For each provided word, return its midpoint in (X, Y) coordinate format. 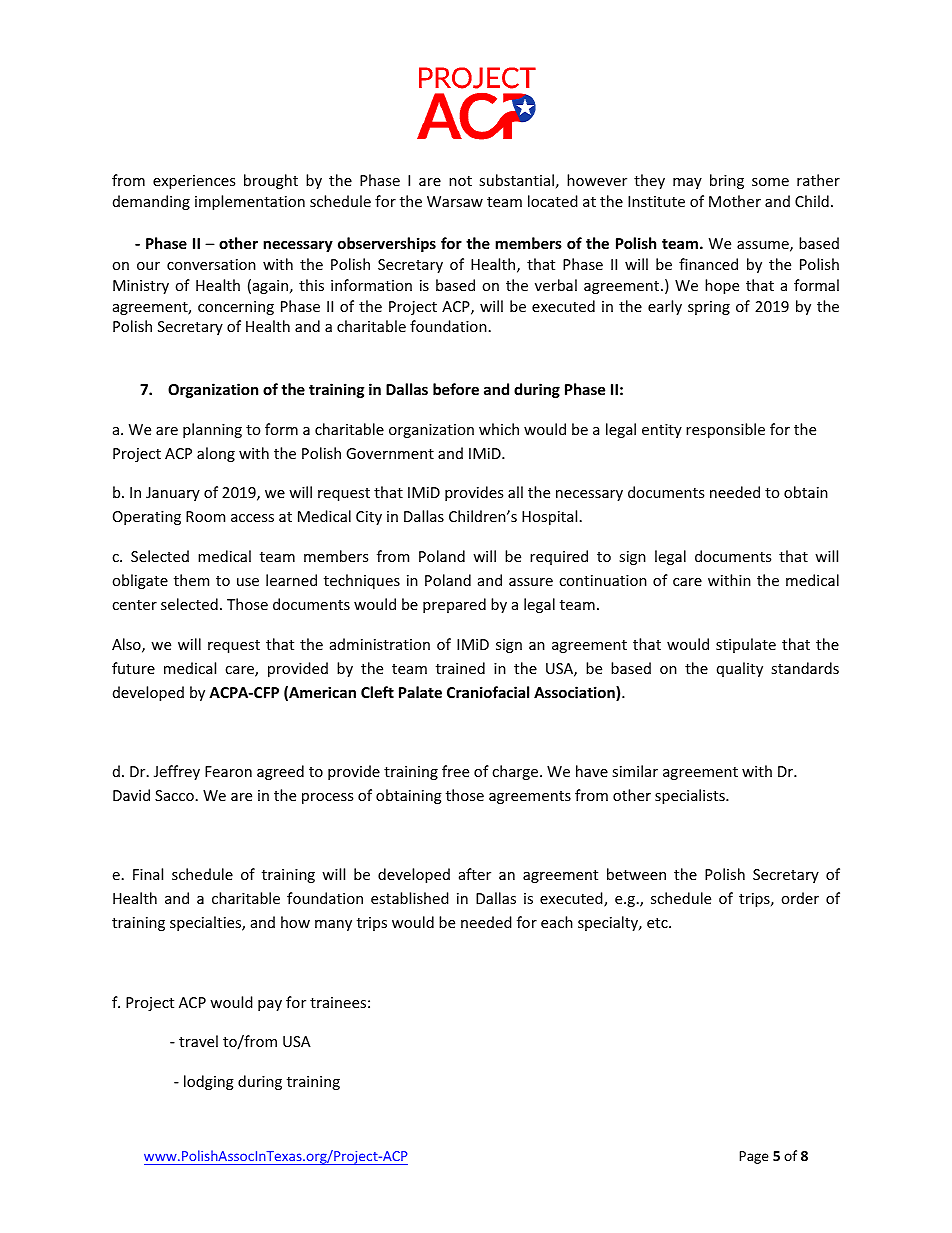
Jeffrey (177, 772)
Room (205, 516)
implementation (250, 202)
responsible (725, 430)
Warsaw (455, 201)
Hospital (549, 517)
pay (270, 1005)
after (475, 874)
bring (727, 181)
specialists (691, 796)
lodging (209, 1082)
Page (754, 1157)
